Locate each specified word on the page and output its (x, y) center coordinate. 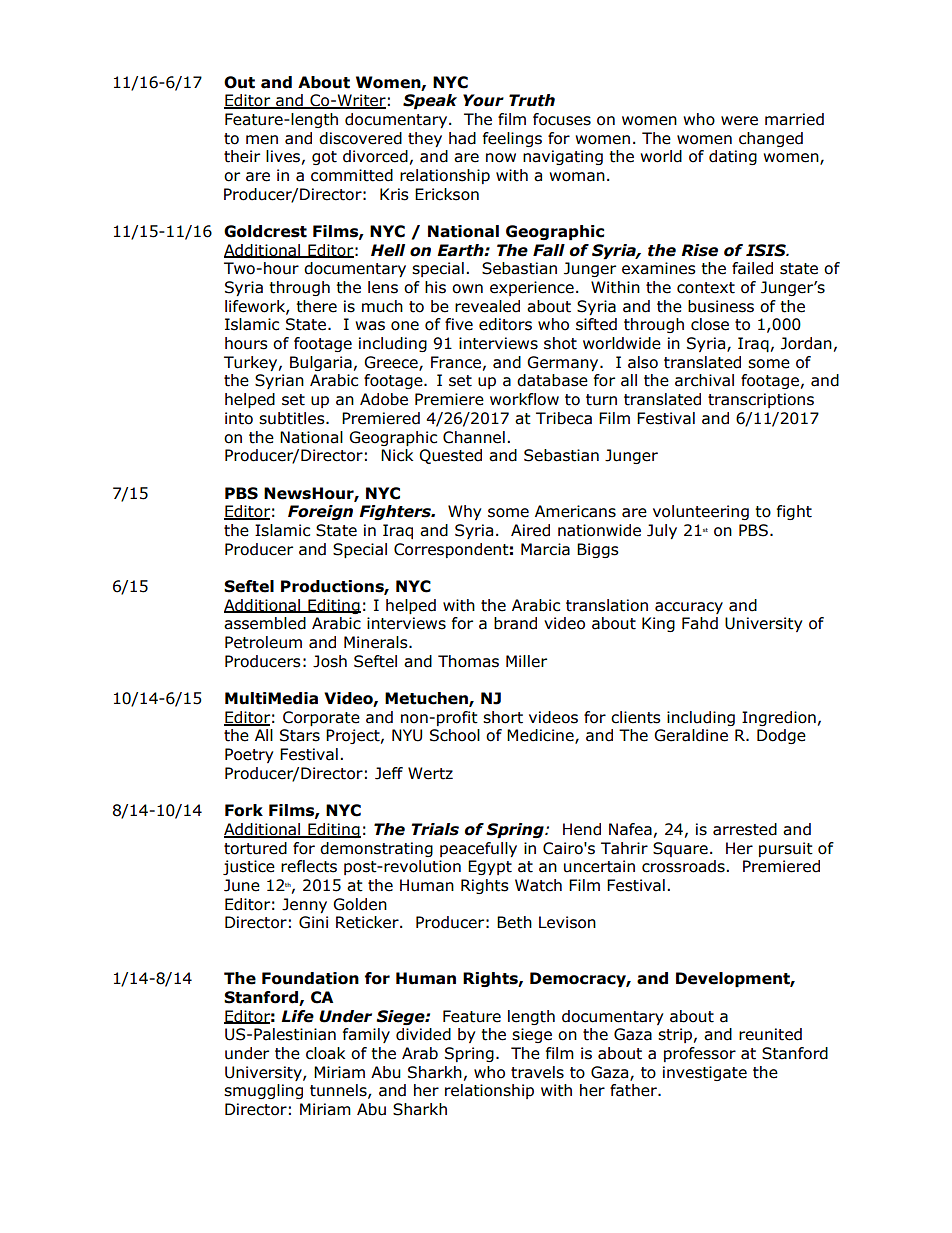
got (324, 158)
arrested (745, 829)
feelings (512, 139)
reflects (309, 866)
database (552, 380)
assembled (265, 623)
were (739, 121)
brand (515, 623)
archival (704, 380)
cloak (325, 1053)
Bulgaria (321, 363)
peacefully (478, 849)
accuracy (689, 608)
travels (537, 1072)
